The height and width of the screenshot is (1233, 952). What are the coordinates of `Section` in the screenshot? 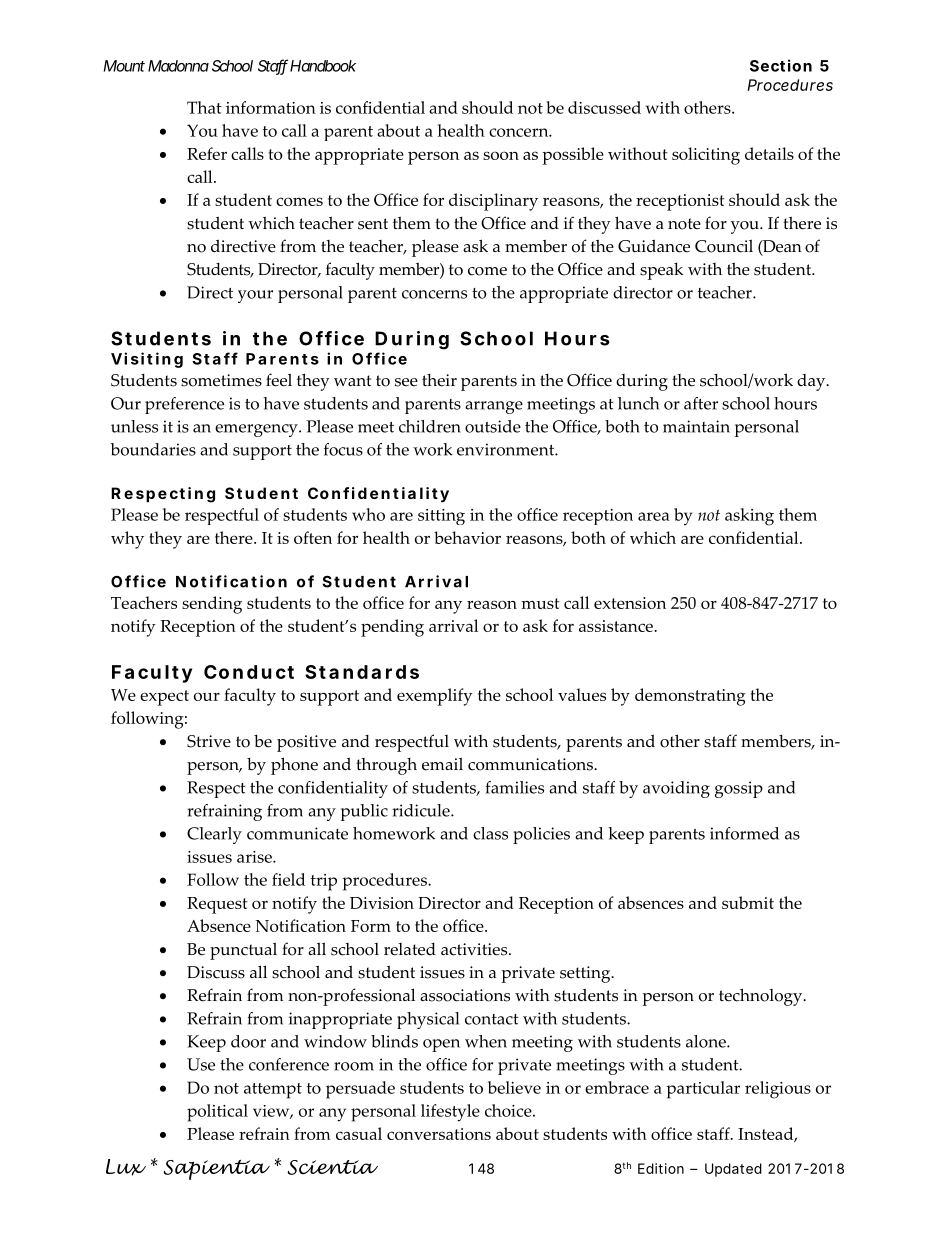 It's located at (781, 65).
